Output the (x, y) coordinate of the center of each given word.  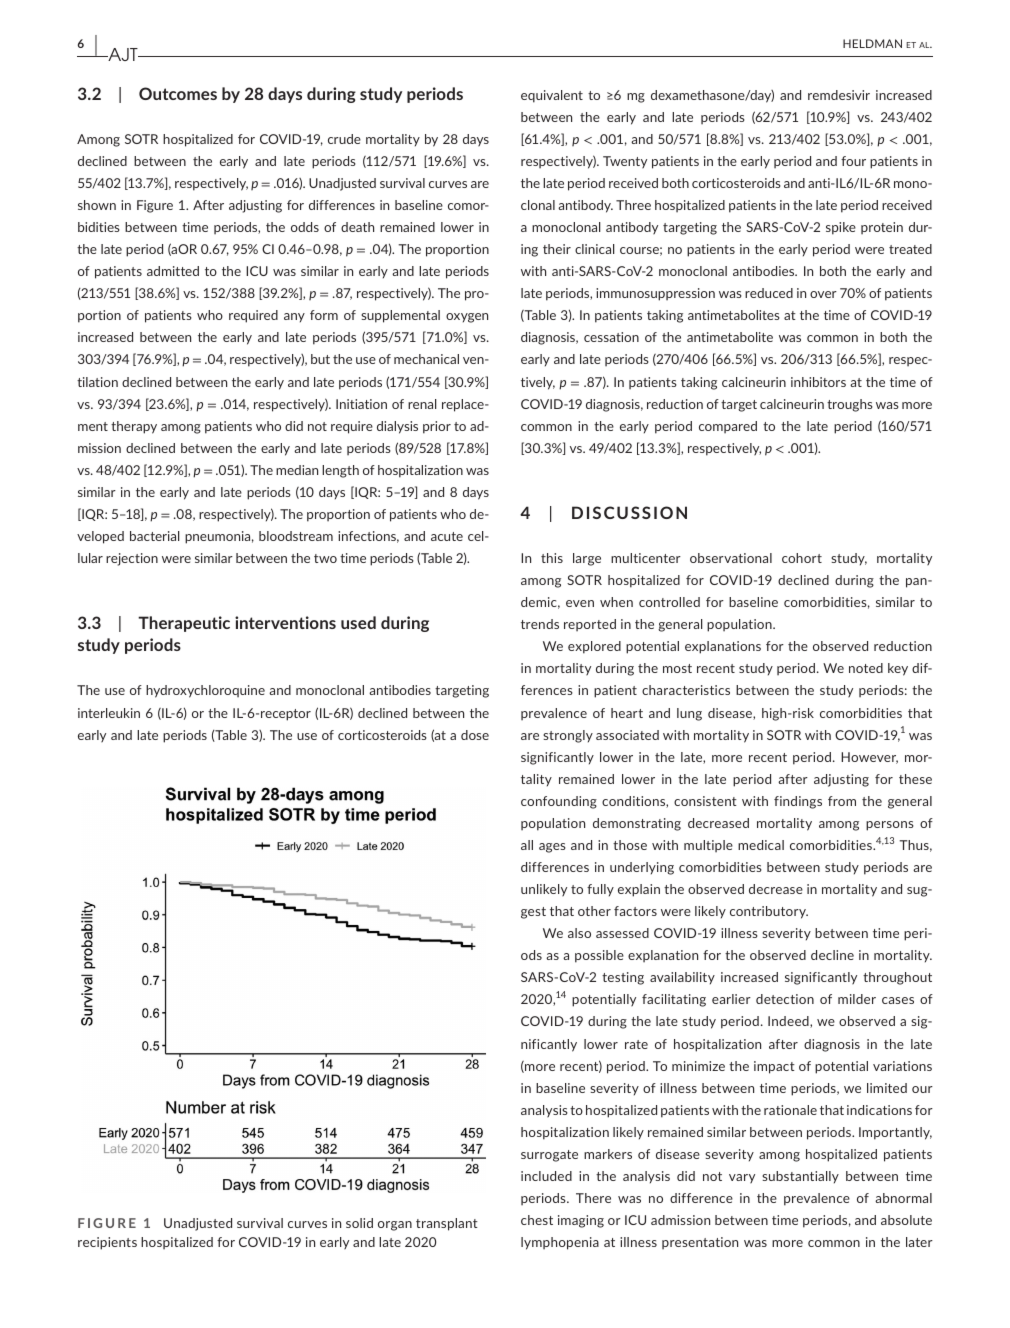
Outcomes (178, 93)
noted (866, 668)
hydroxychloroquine (205, 691)
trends (540, 624)
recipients (107, 1243)
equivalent (552, 96)
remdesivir (839, 95)
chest (537, 1220)
